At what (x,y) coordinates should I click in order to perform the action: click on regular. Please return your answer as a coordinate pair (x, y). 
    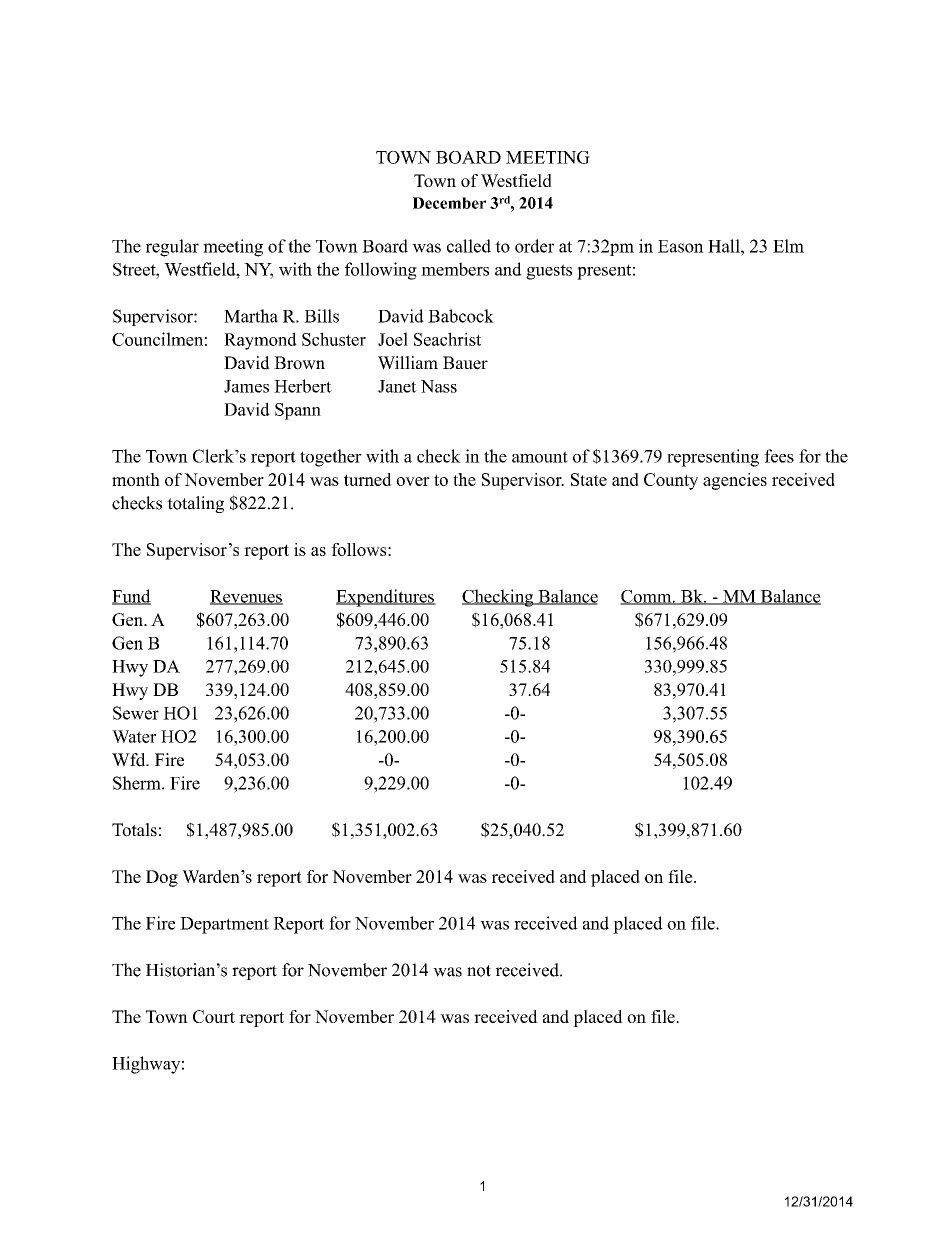
    Looking at the image, I should click on (172, 248).
